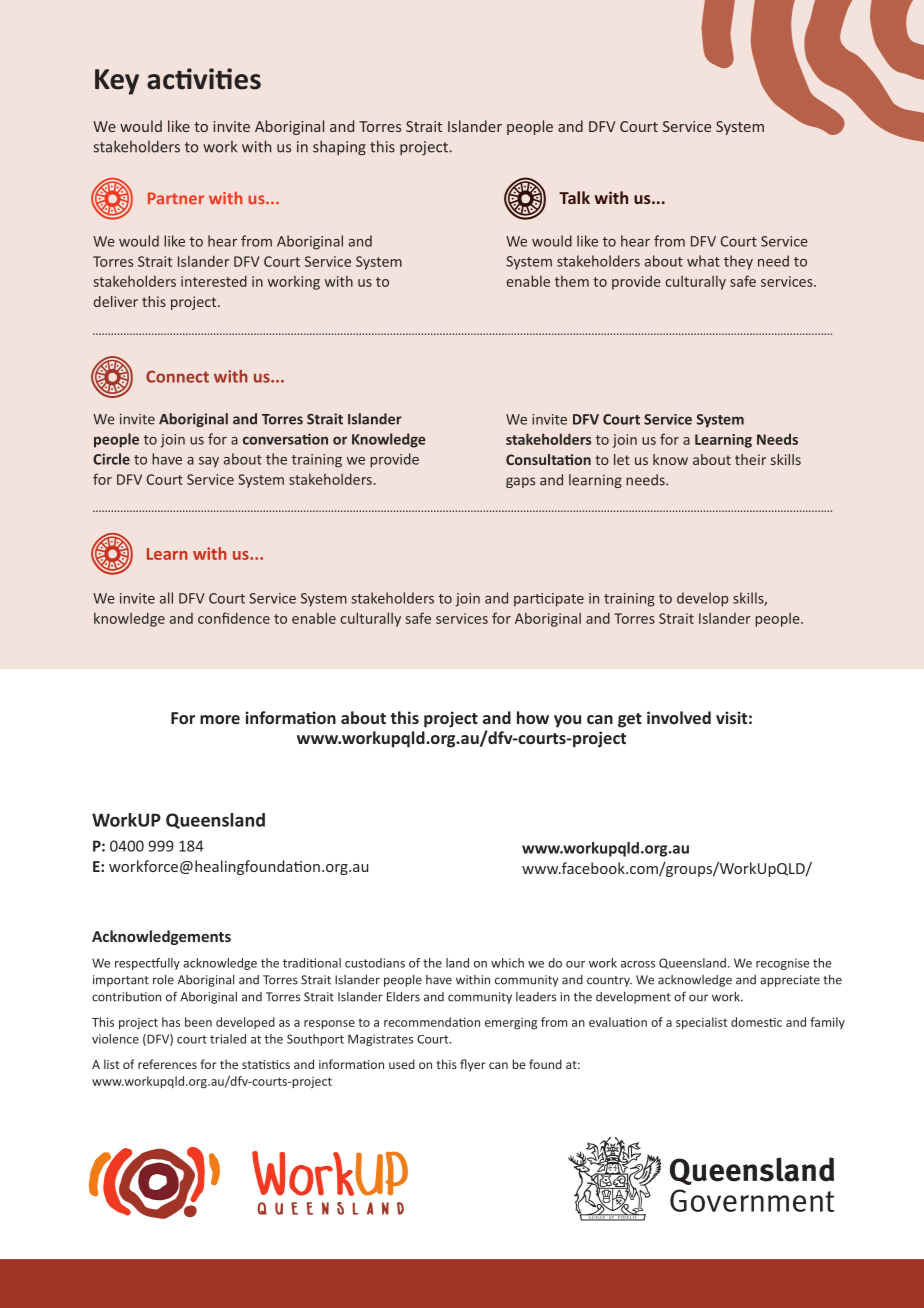  I want to click on been, so click(198, 1022).
